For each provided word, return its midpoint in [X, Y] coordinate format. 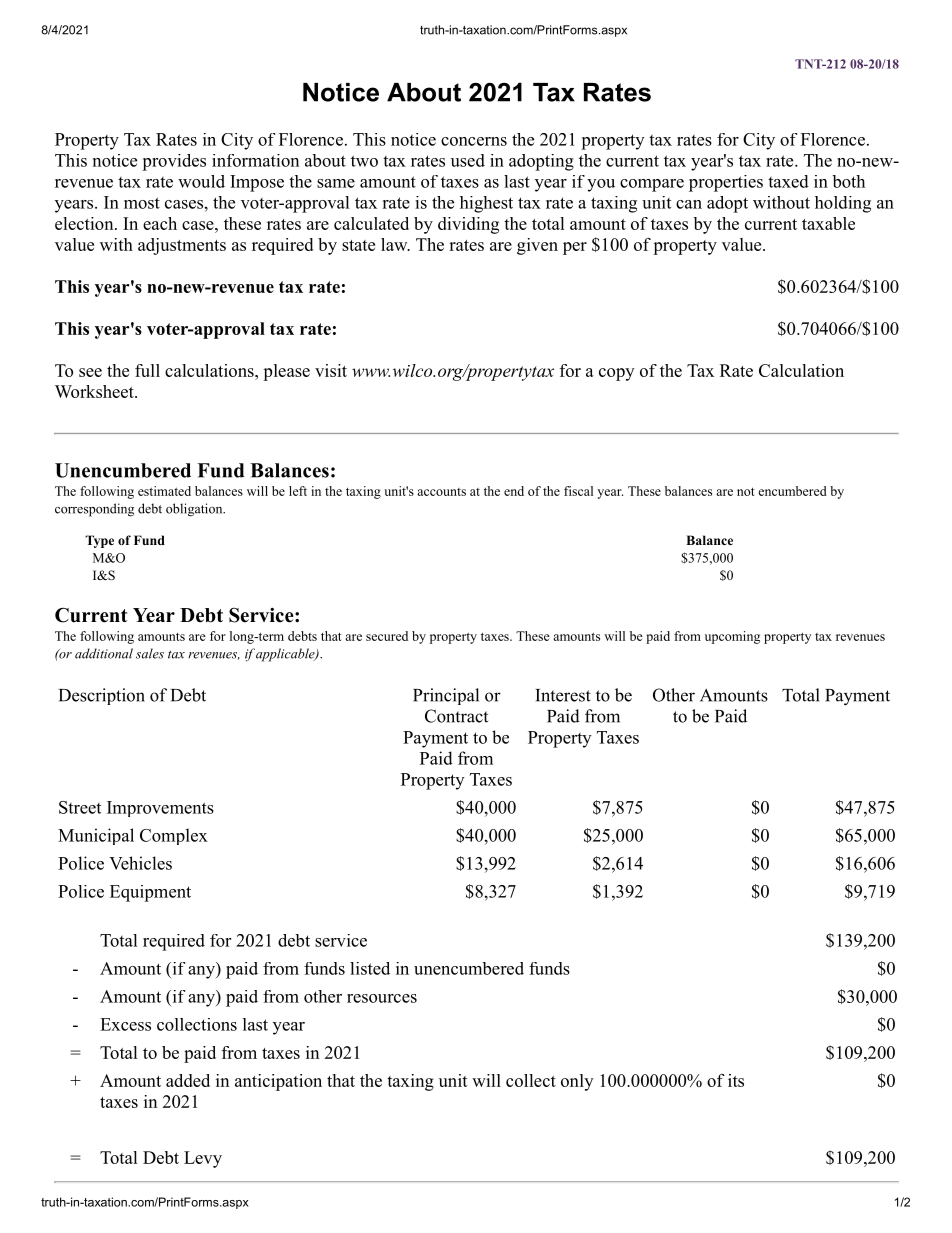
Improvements [160, 809]
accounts [441, 492]
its [736, 1080]
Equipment [150, 893]
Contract [456, 716]
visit [331, 370]
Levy [203, 1159]
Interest [563, 695]
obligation [195, 510]
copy [616, 374]
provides [174, 162]
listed [370, 968]
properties [726, 183]
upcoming [732, 637]
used [468, 160]
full [147, 370]
